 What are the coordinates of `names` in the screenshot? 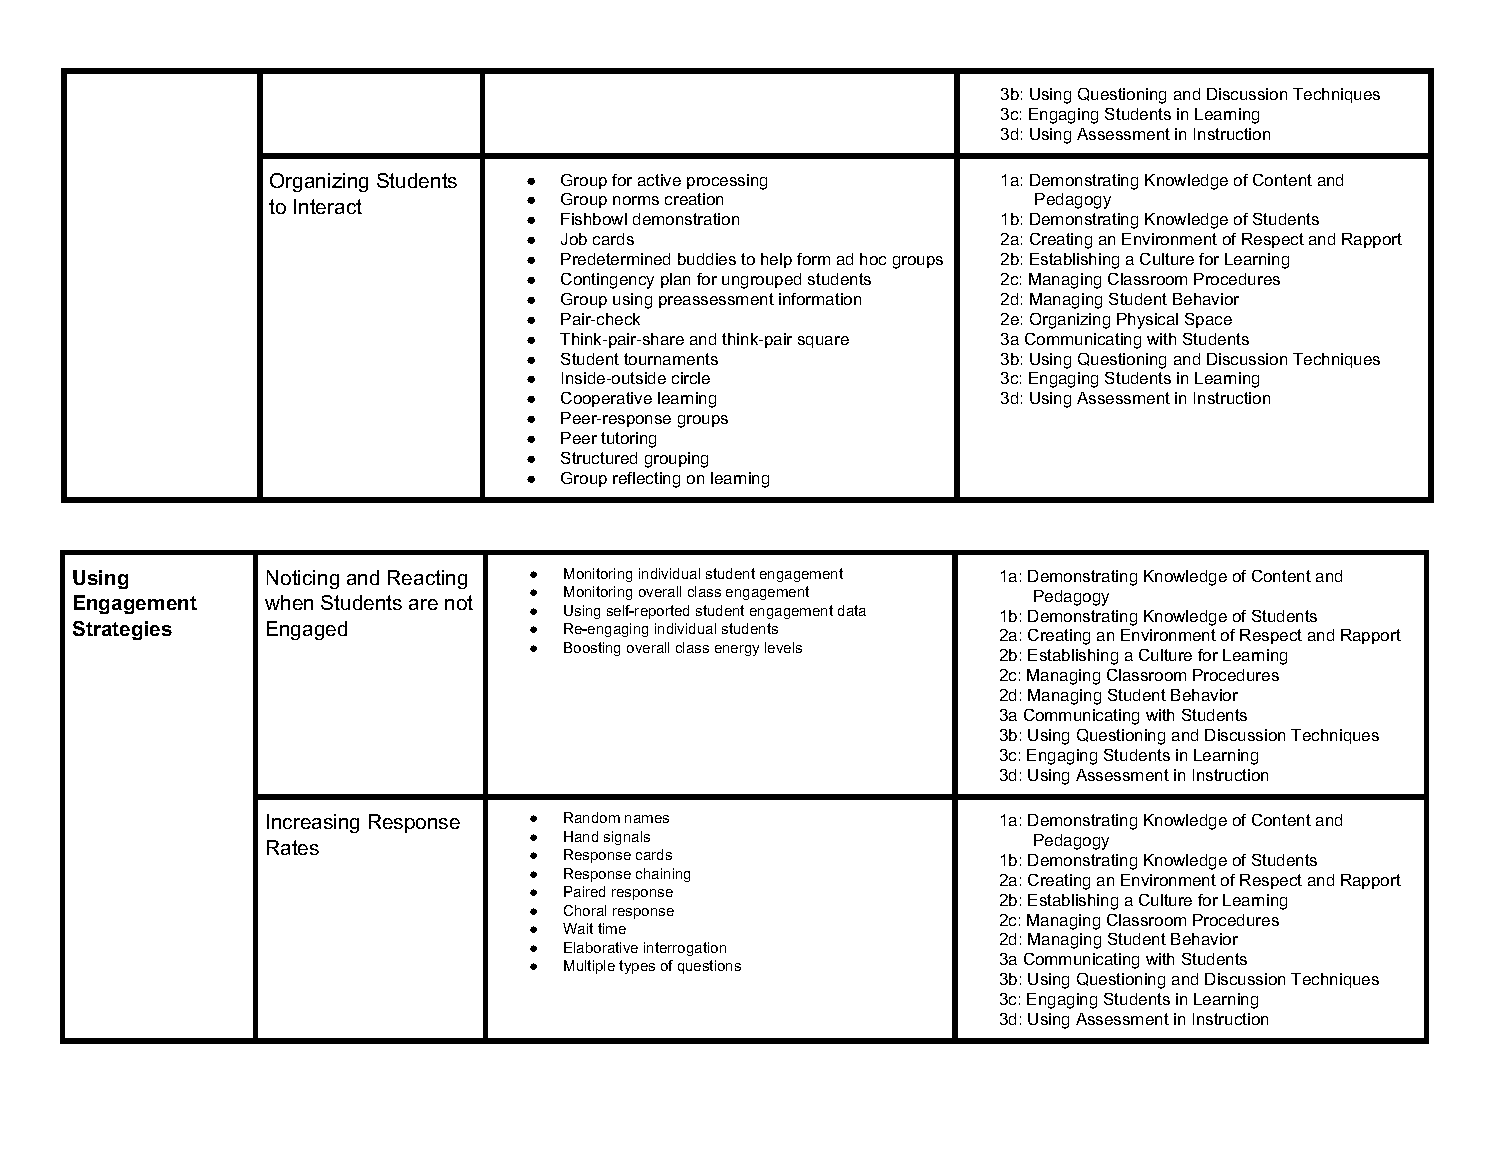 It's located at (647, 819).
